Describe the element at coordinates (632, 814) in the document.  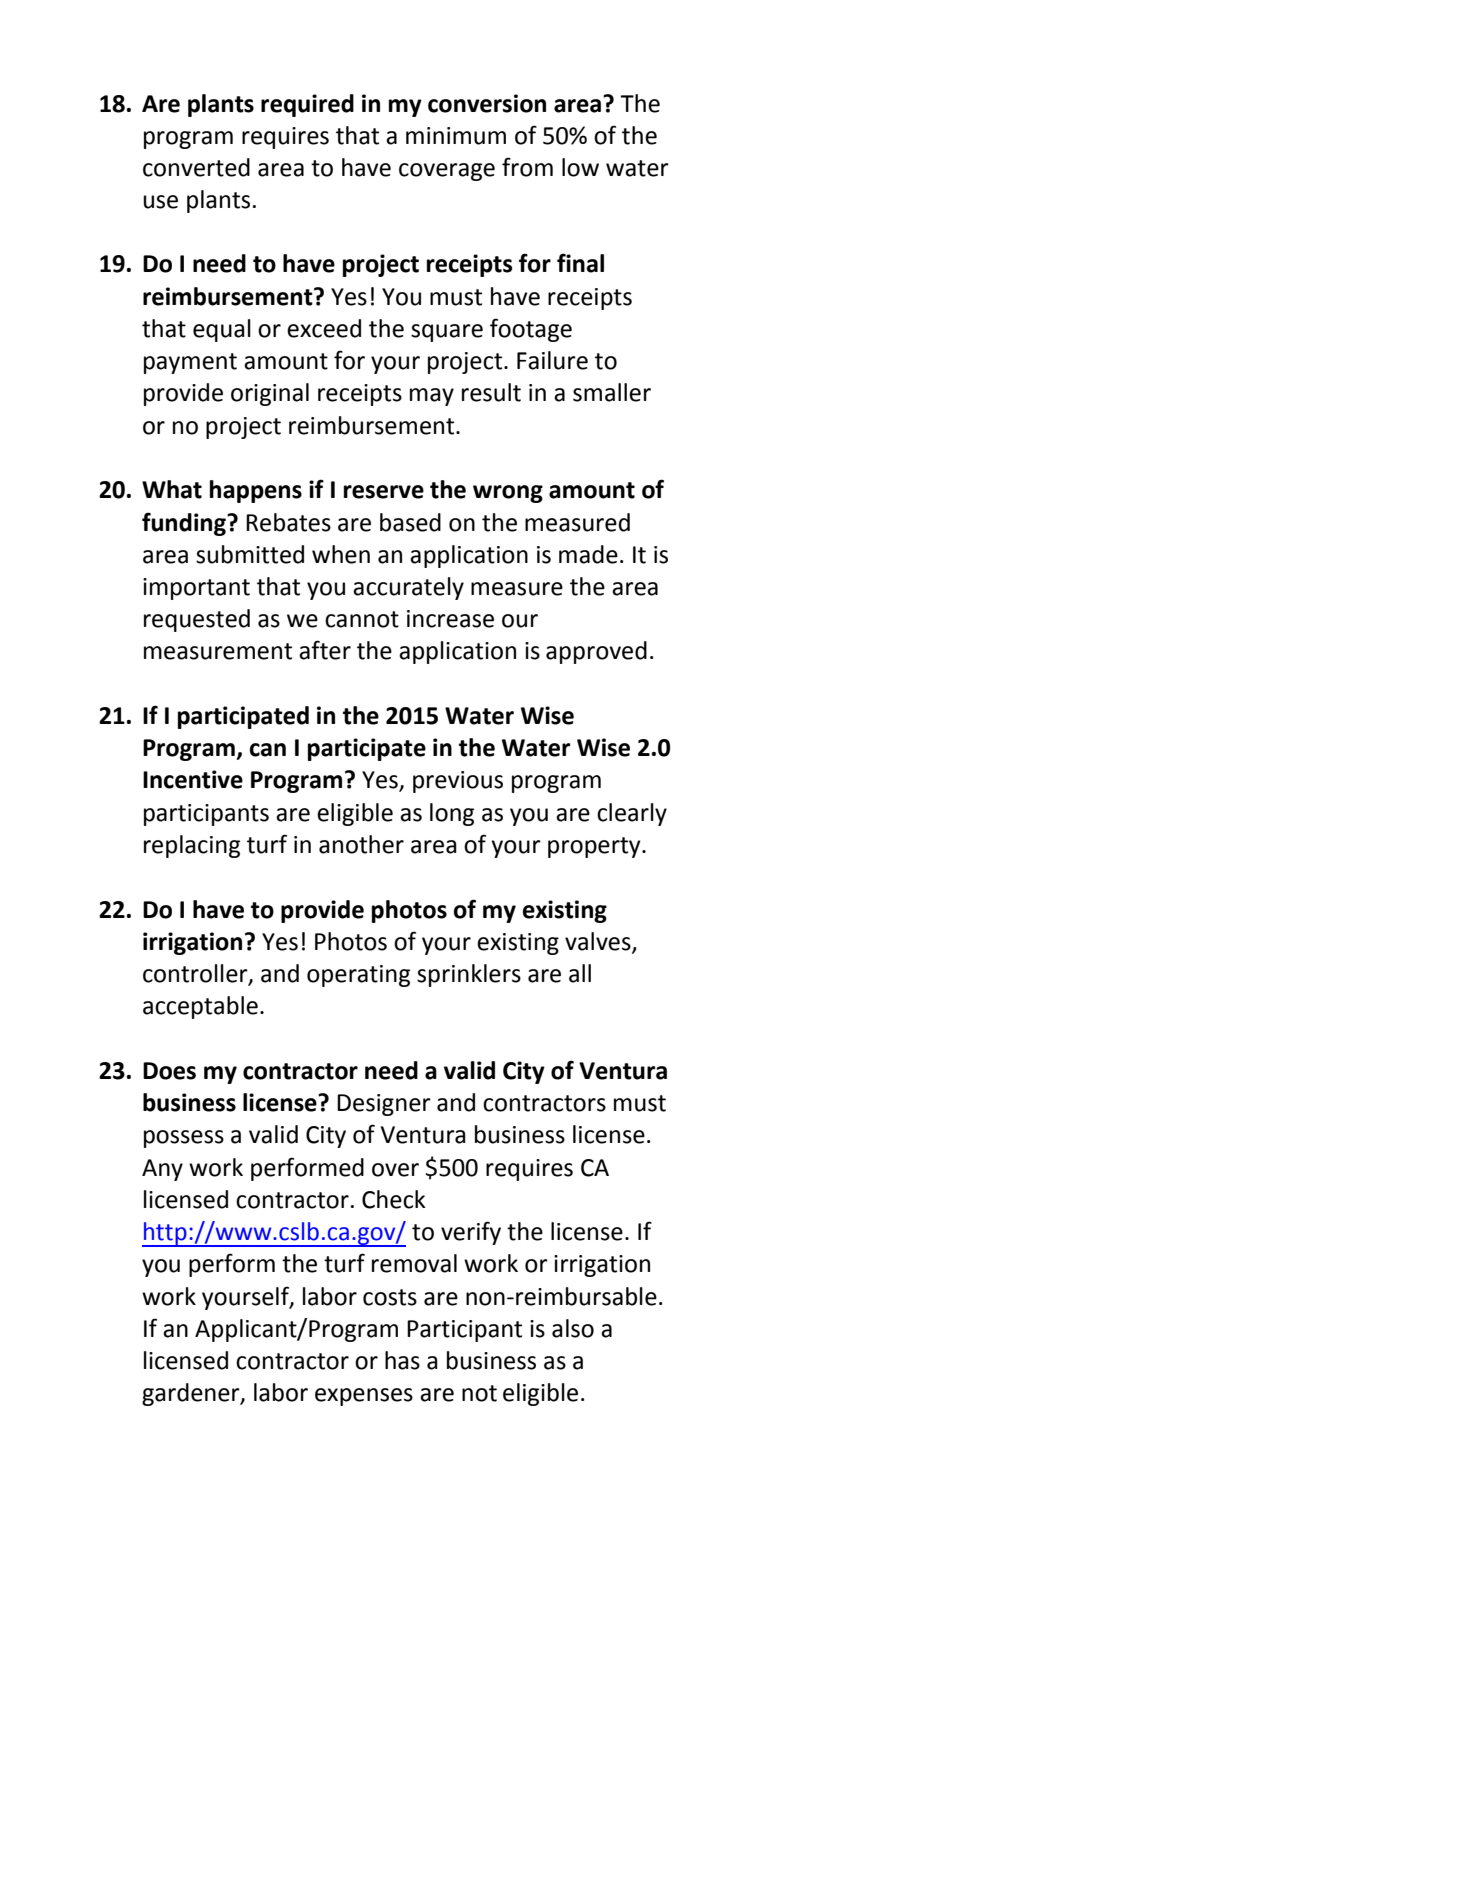
I see `clearly` at that location.
